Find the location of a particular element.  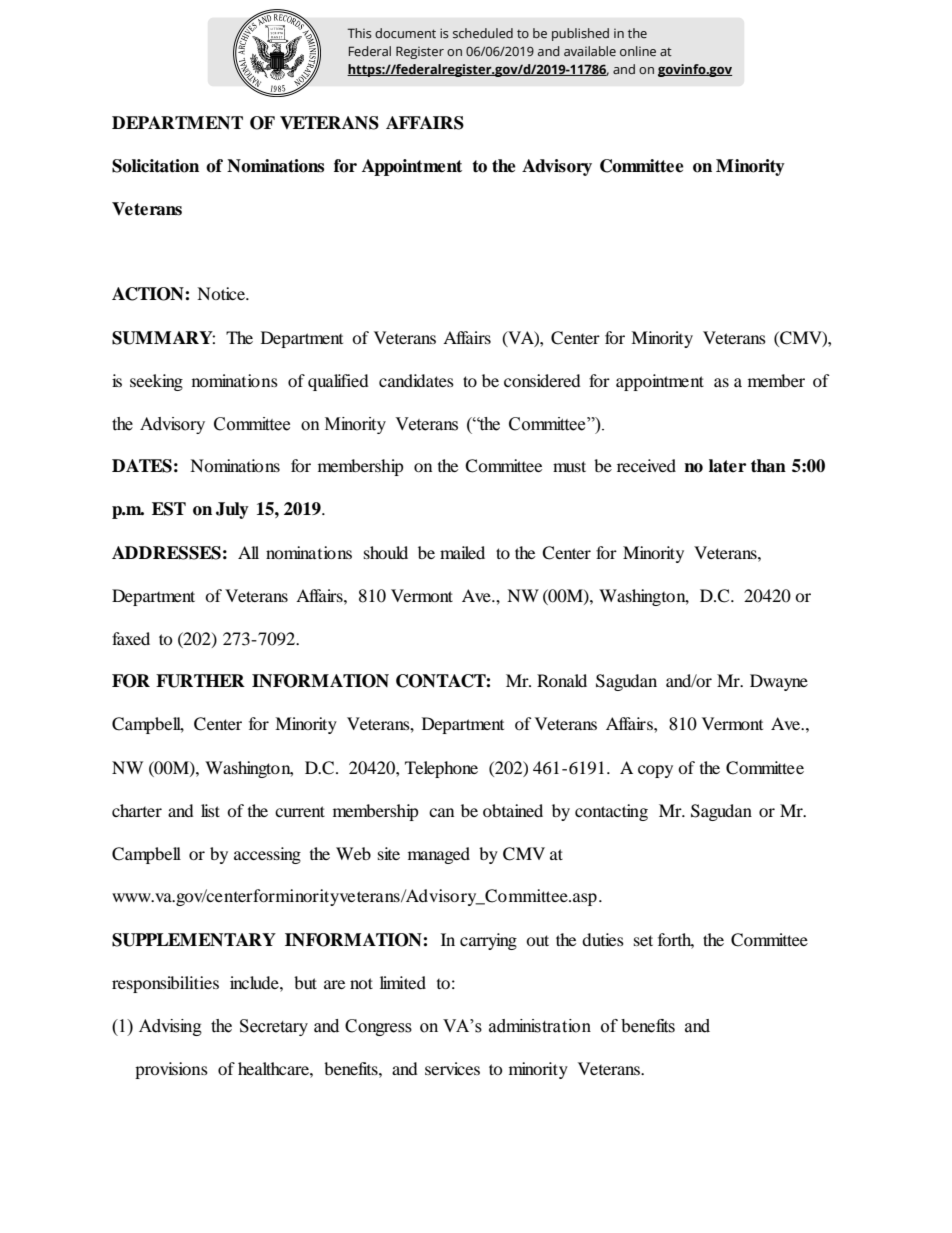

later is located at coordinates (727, 466).
